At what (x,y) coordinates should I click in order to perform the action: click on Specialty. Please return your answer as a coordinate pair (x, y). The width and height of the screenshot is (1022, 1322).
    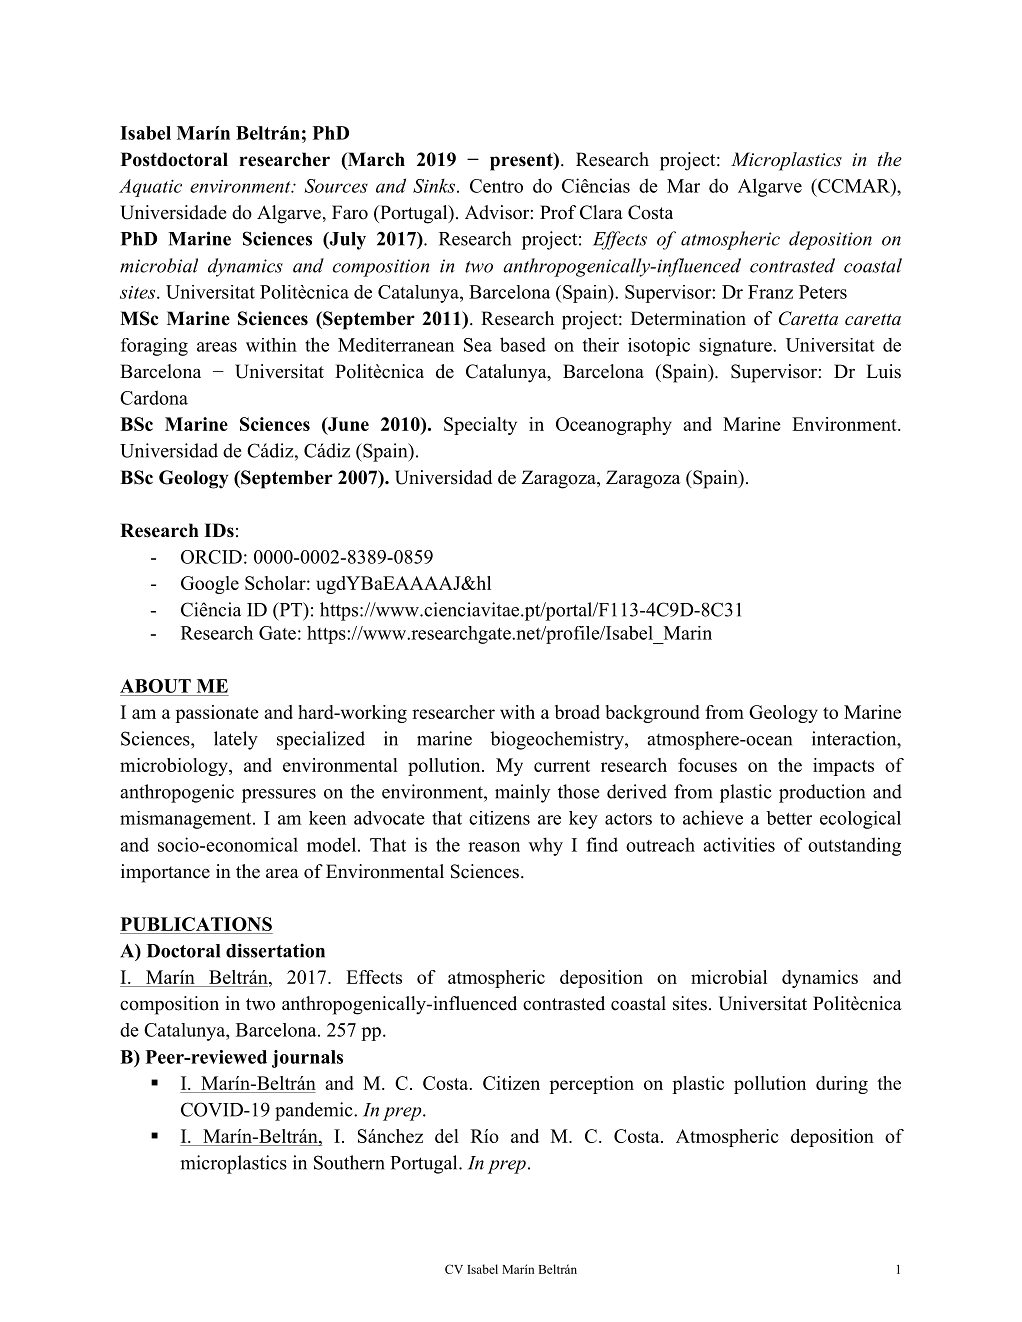
    Looking at the image, I should click on (480, 426).
